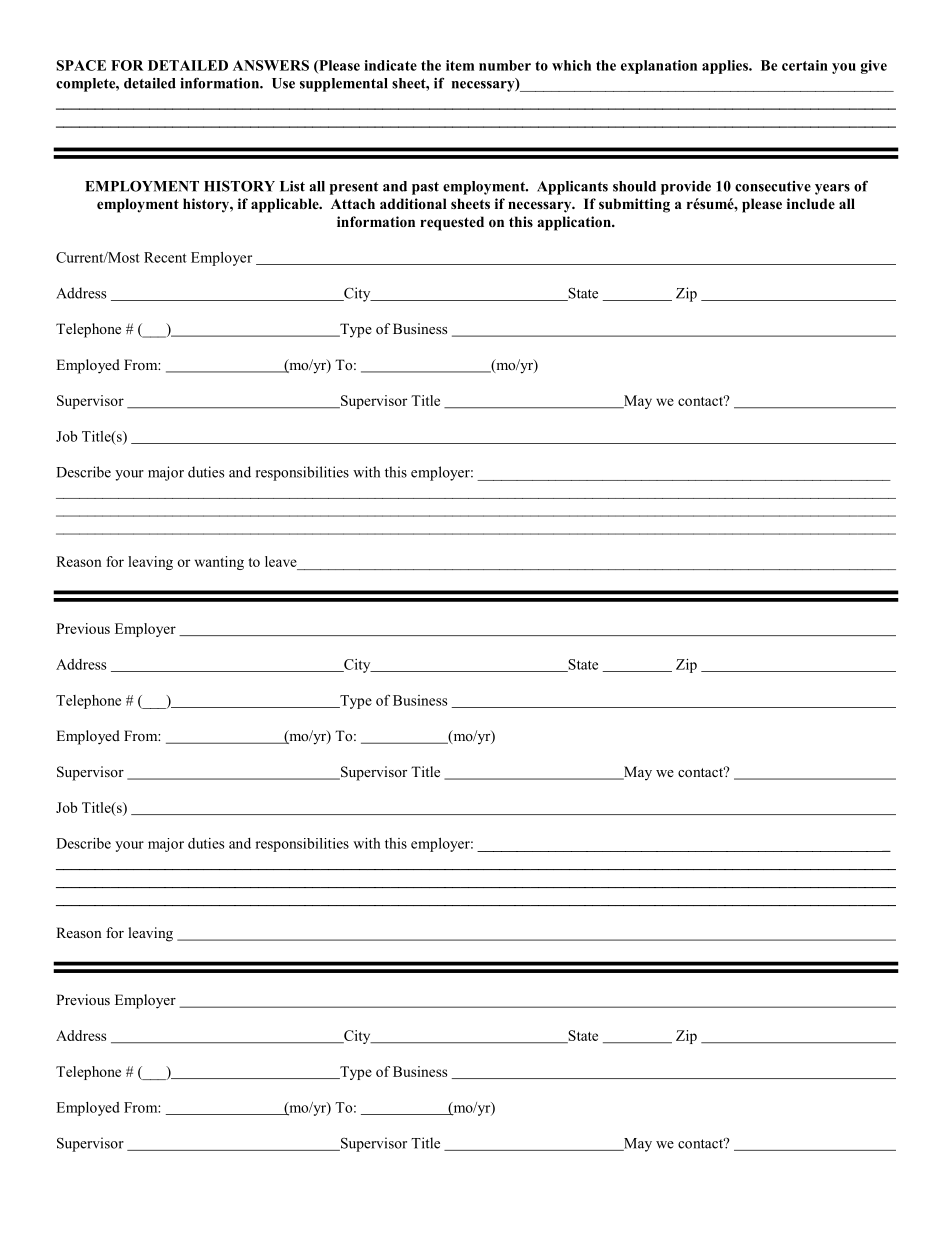 The image size is (952, 1233). What do you see at coordinates (219, 563) in the screenshot?
I see `wanting` at bounding box center [219, 563].
